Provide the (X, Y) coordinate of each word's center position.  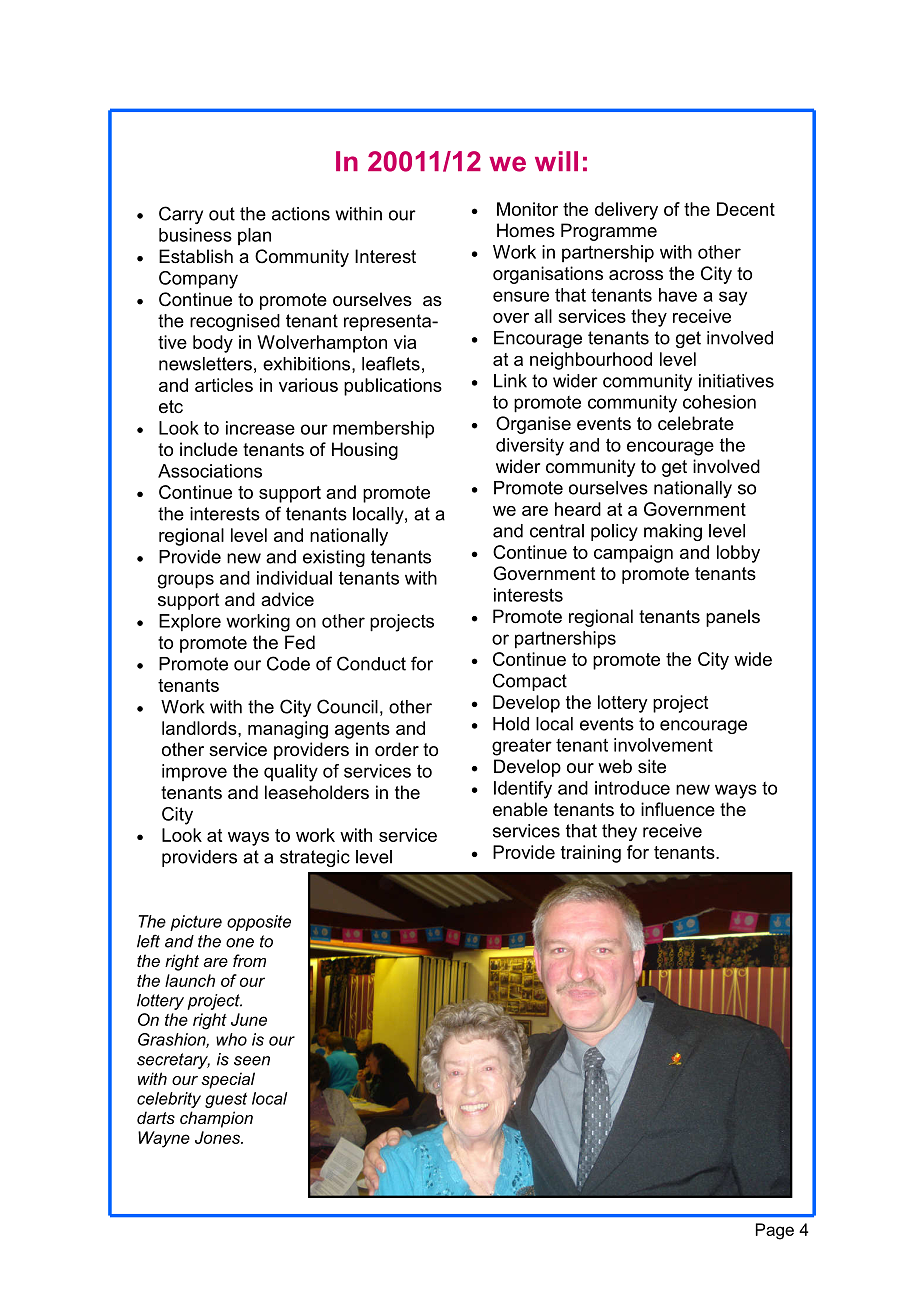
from (249, 960)
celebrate (696, 423)
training (591, 854)
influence (678, 809)
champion (216, 1119)
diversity (530, 447)
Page (775, 1231)
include (209, 449)
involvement (663, 745)
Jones (218, 1137)
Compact (530, 682)
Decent (746, 209)
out (222, 214)
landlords (200, 728)
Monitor (527, 209)
